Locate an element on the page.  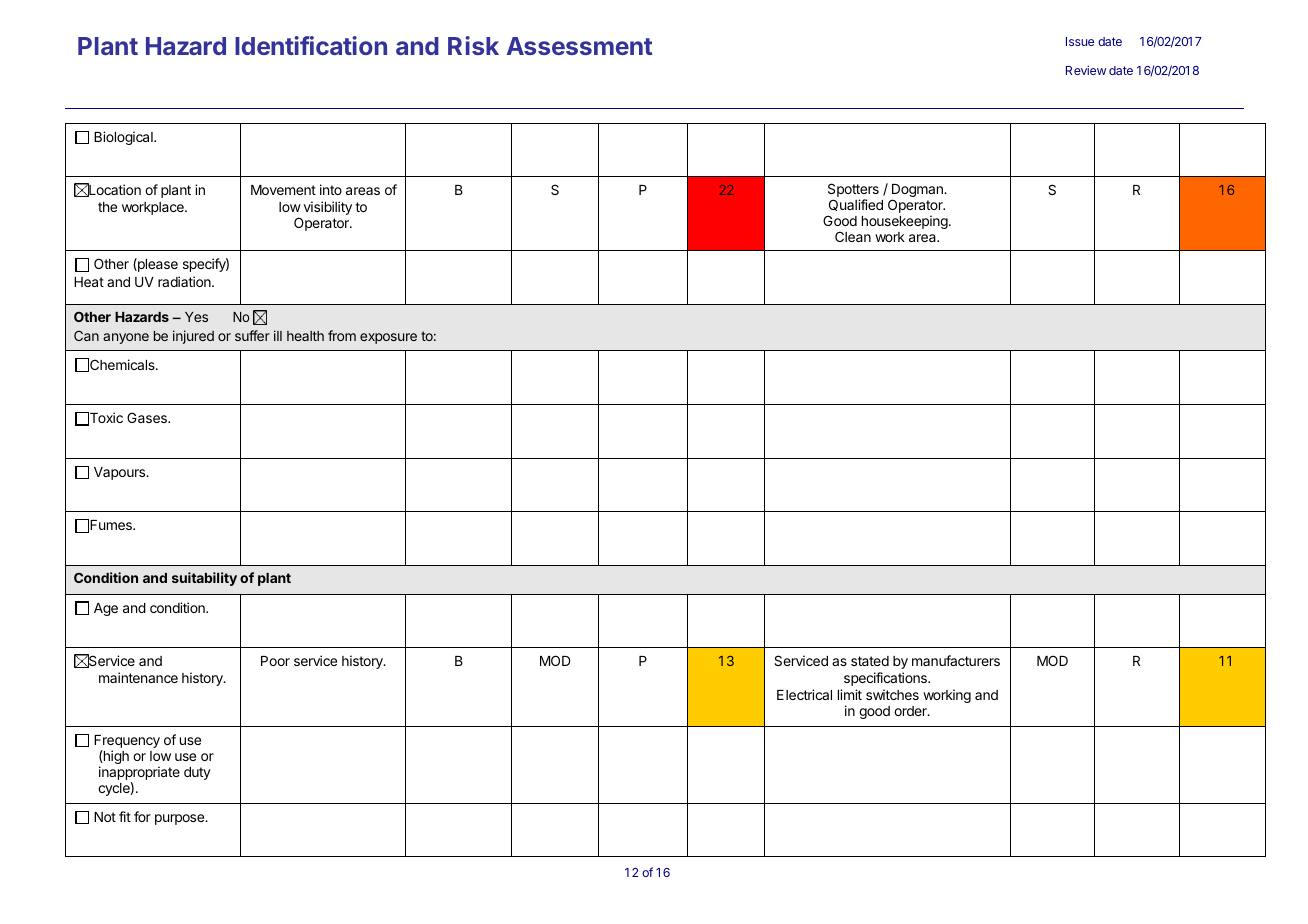
Yes is located at coordinates (196, 317).
